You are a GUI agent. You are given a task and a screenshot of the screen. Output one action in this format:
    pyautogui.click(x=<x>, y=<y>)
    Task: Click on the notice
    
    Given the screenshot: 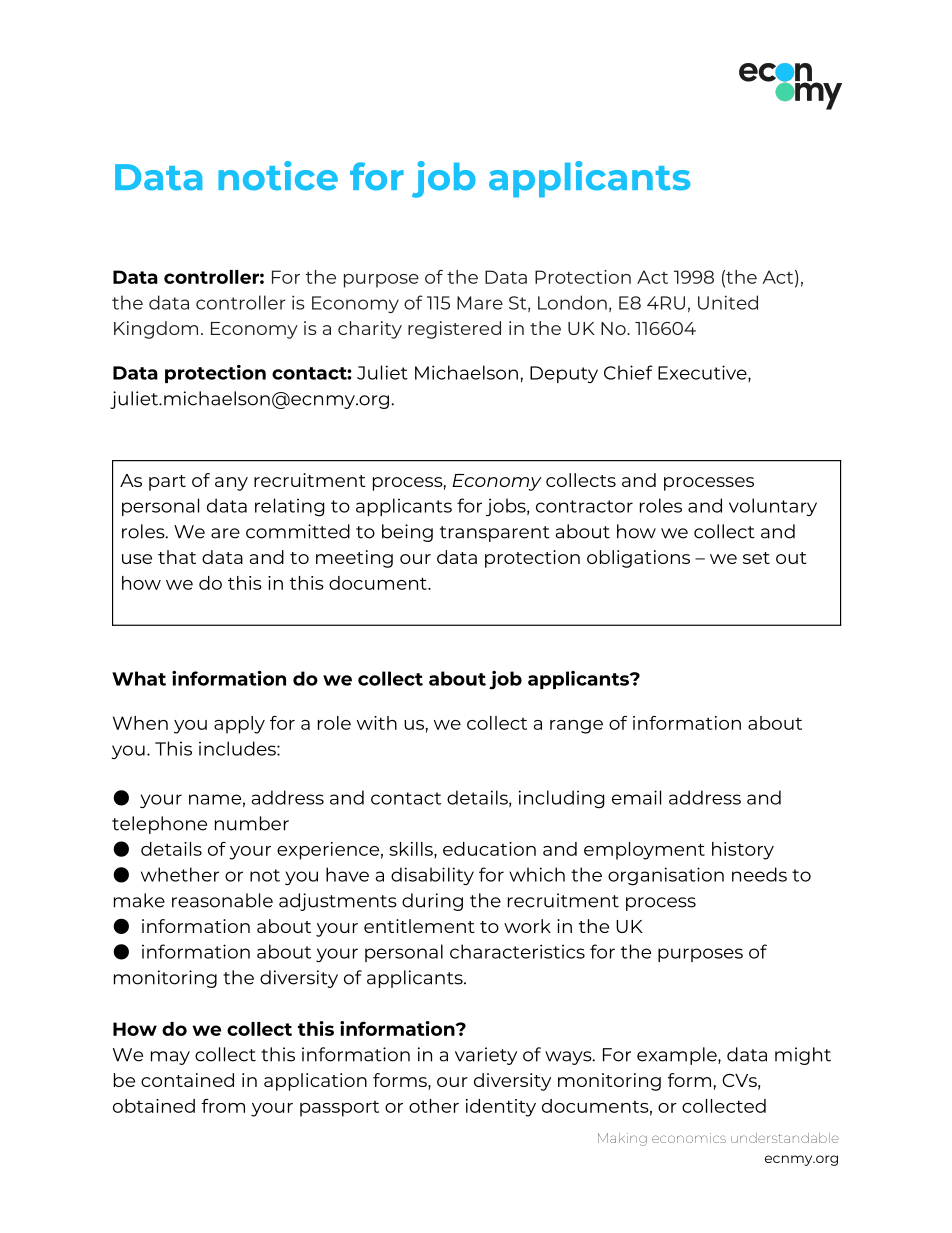 What is the action you would take?
    pyautogui.click(x=278, y=176)
